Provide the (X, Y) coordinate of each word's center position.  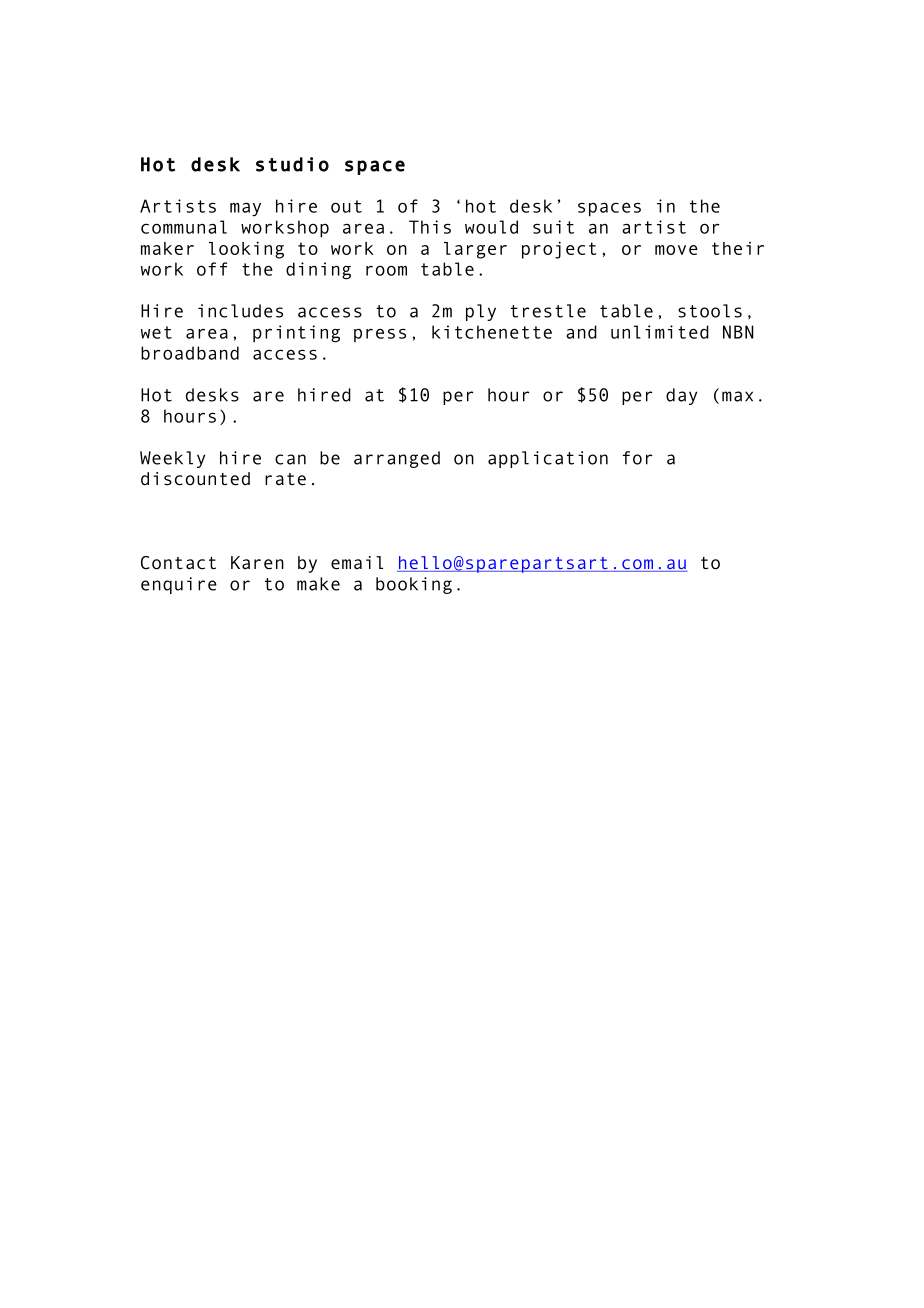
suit (553, 227)
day (681, 396)
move (676, 250)
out (346, 206)
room (386, 270)
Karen (257, 563)
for (637, 458)
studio (292, 164)
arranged (397, 459)
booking (414, 585)
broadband (190, 353)
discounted (195, 479)
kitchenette (492, 332)
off (212, 269)
